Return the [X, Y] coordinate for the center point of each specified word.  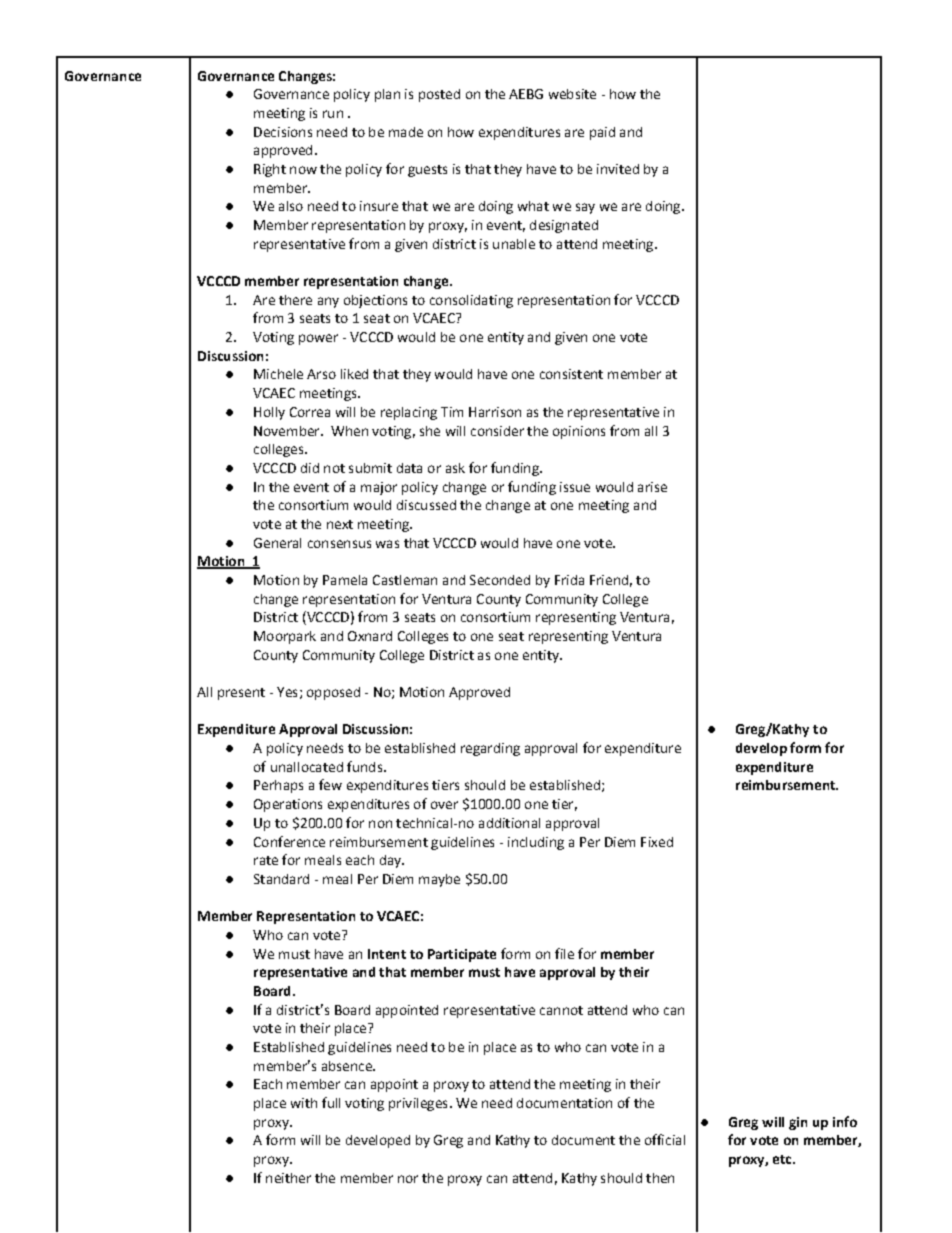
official [665, 1139]
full [331, 1102]
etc [783, 1159]
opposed [333, 693]
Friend [609, 580]
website [572, 94]
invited [618, 169]
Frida [569, 580]
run [333, 114]
